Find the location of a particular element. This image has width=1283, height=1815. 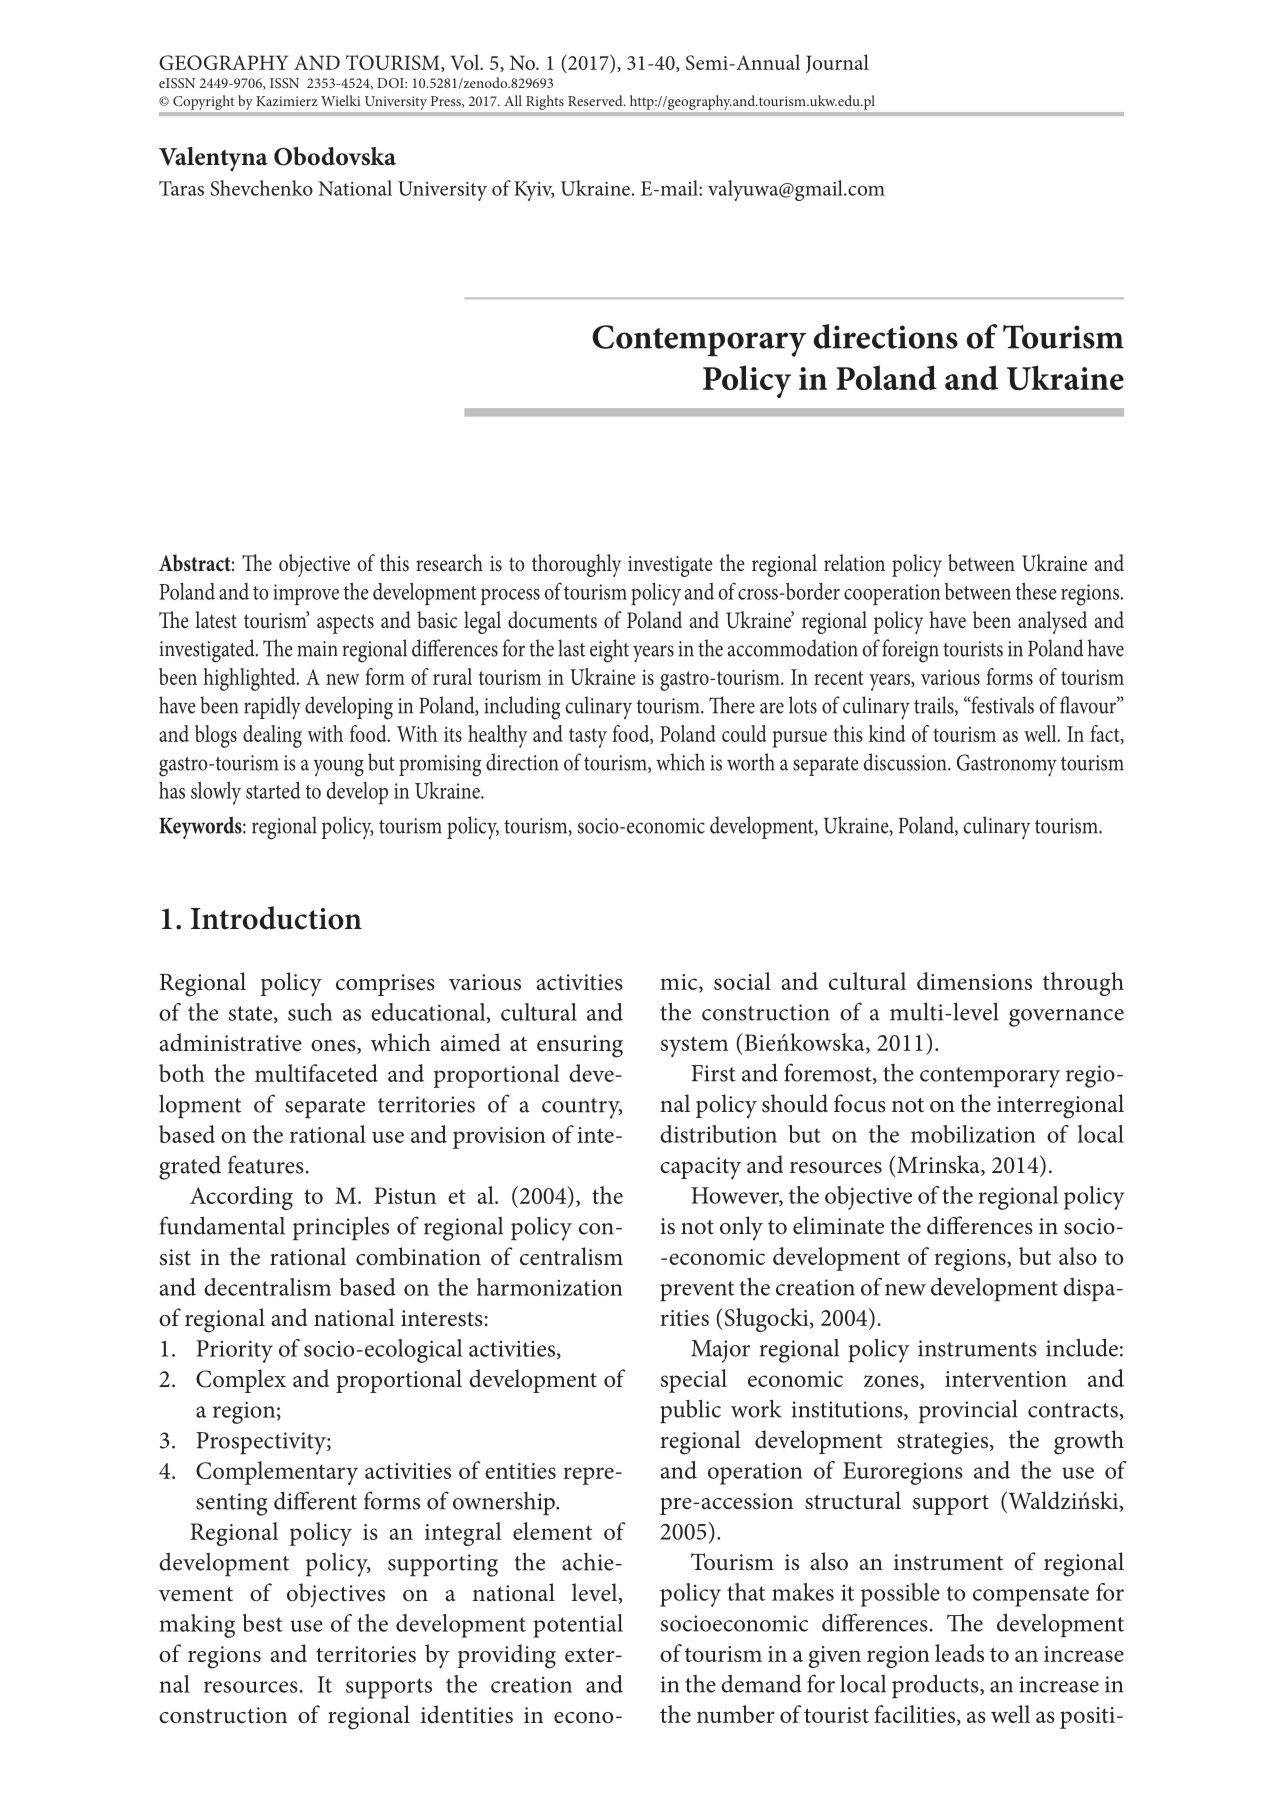

Journal is located at coordinates (837, 63).
